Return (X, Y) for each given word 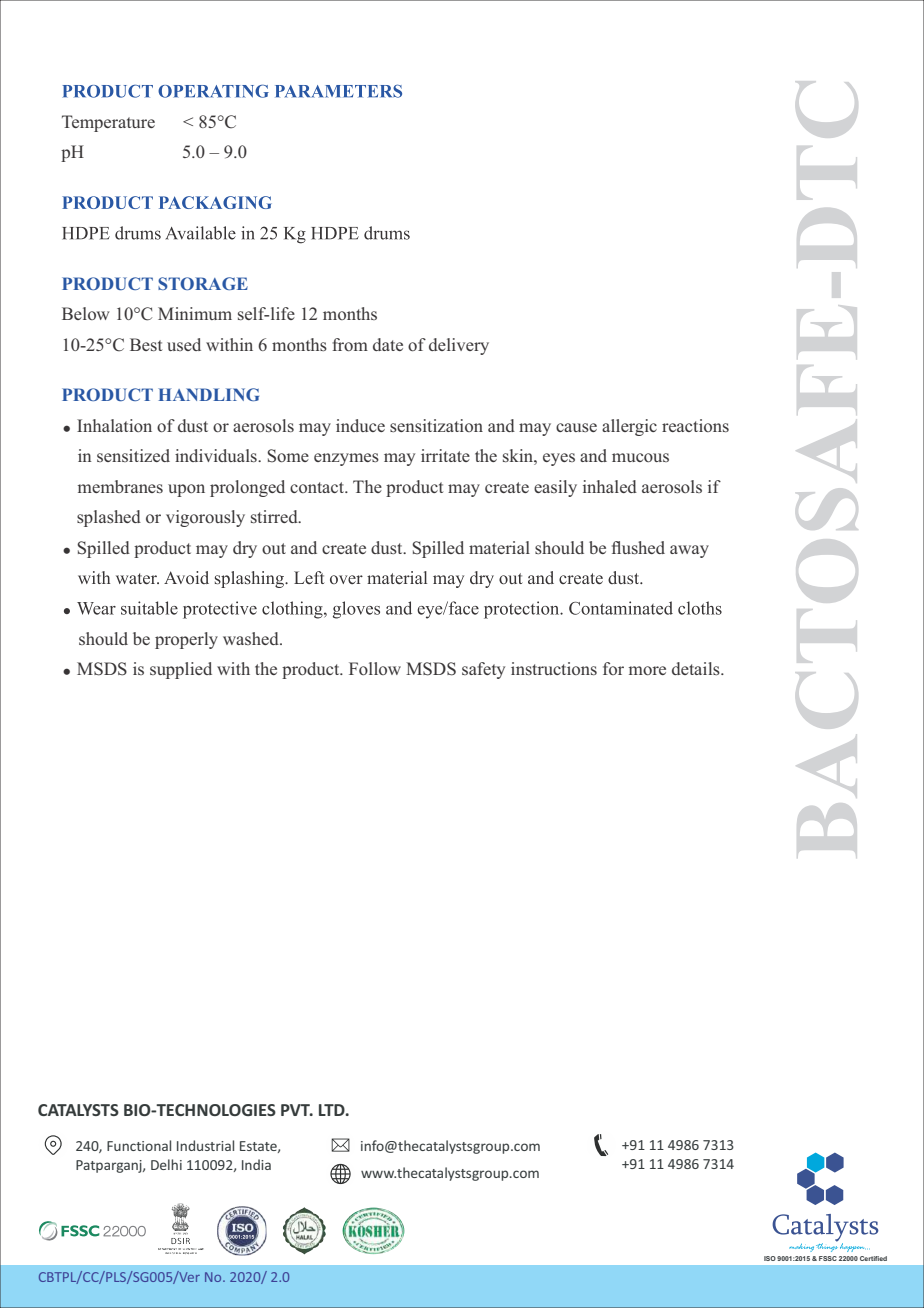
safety (483, 670)
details (697, 668)
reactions (695, 425)
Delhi (166, 1164)
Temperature (108, 123)
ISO (770, 1258)
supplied (181, 670)
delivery (459, 346)
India (256, 1164)
